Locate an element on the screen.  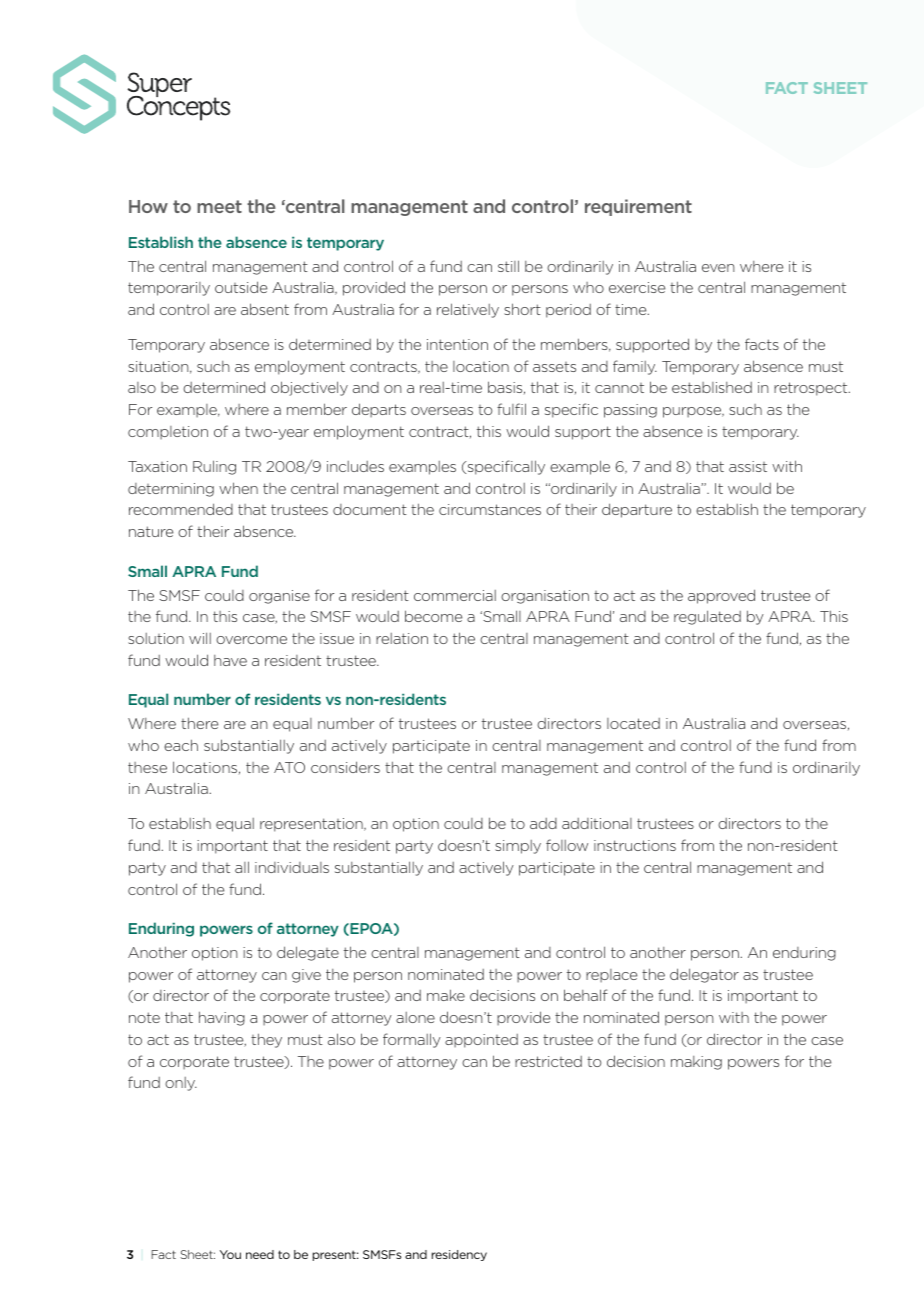
making is located at coordinates (696, 1063).
